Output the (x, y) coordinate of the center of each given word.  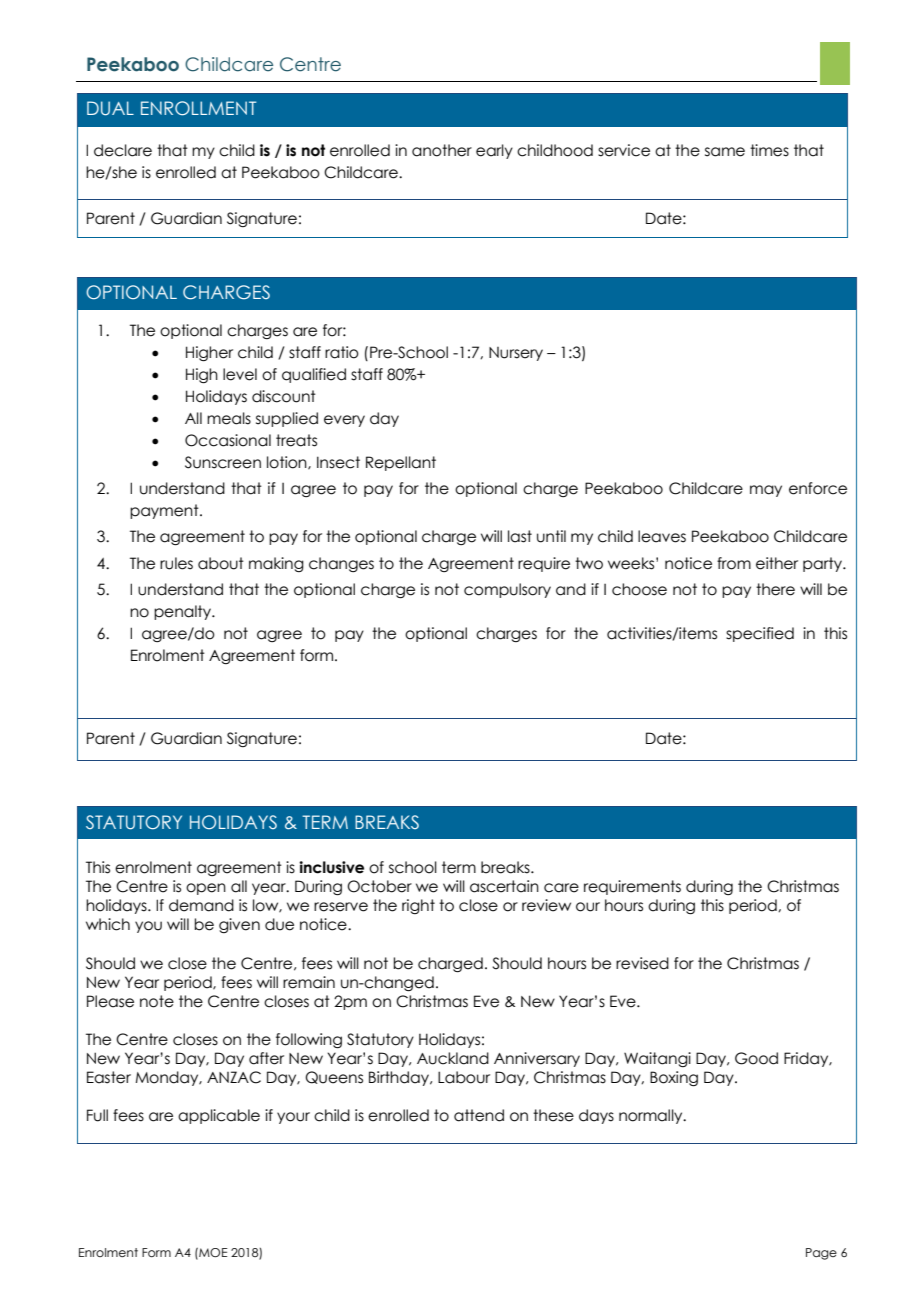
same (725, 152)
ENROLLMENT (198, 108)
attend (479, 1115)
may (766, 491)
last (520, 536)
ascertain (504, 886)
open (206, 889)
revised (642, 963)
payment (165, 511)
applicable (219, 1116)
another (442, 150)
